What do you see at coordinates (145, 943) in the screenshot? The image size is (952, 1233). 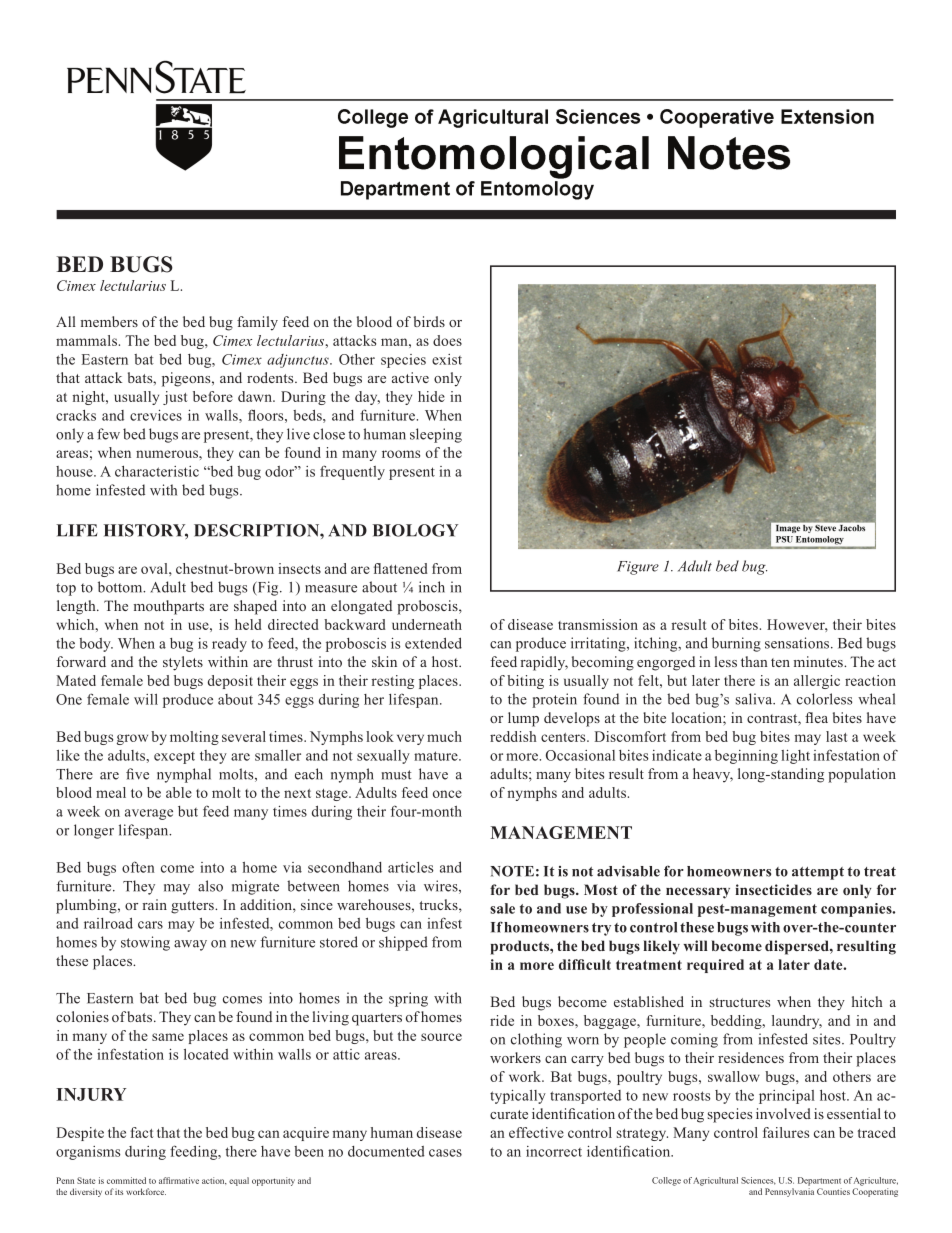 I see `stowing` at bounding box center [145, 943].
